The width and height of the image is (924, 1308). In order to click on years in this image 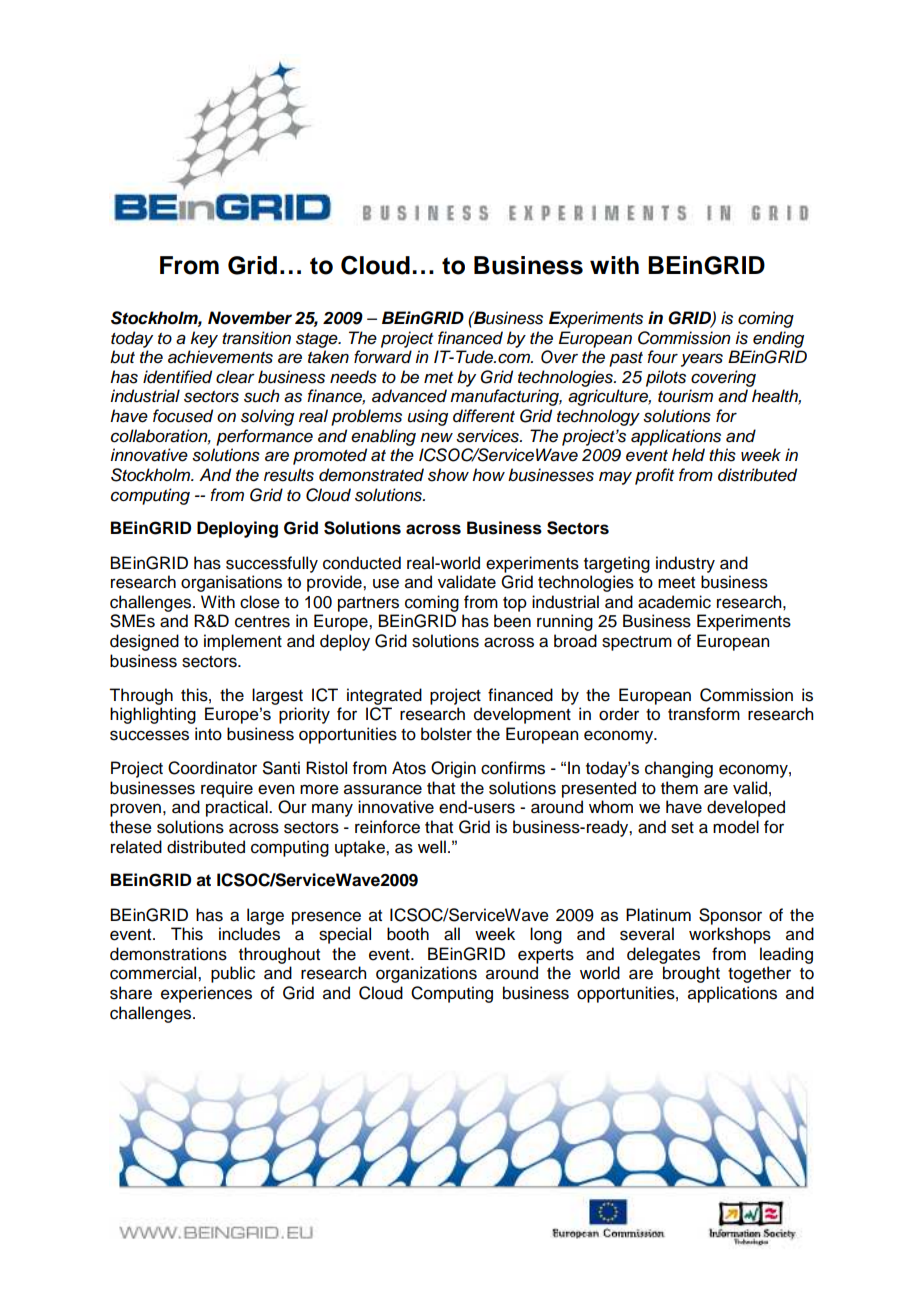, I will do `click(702, 360)`.
